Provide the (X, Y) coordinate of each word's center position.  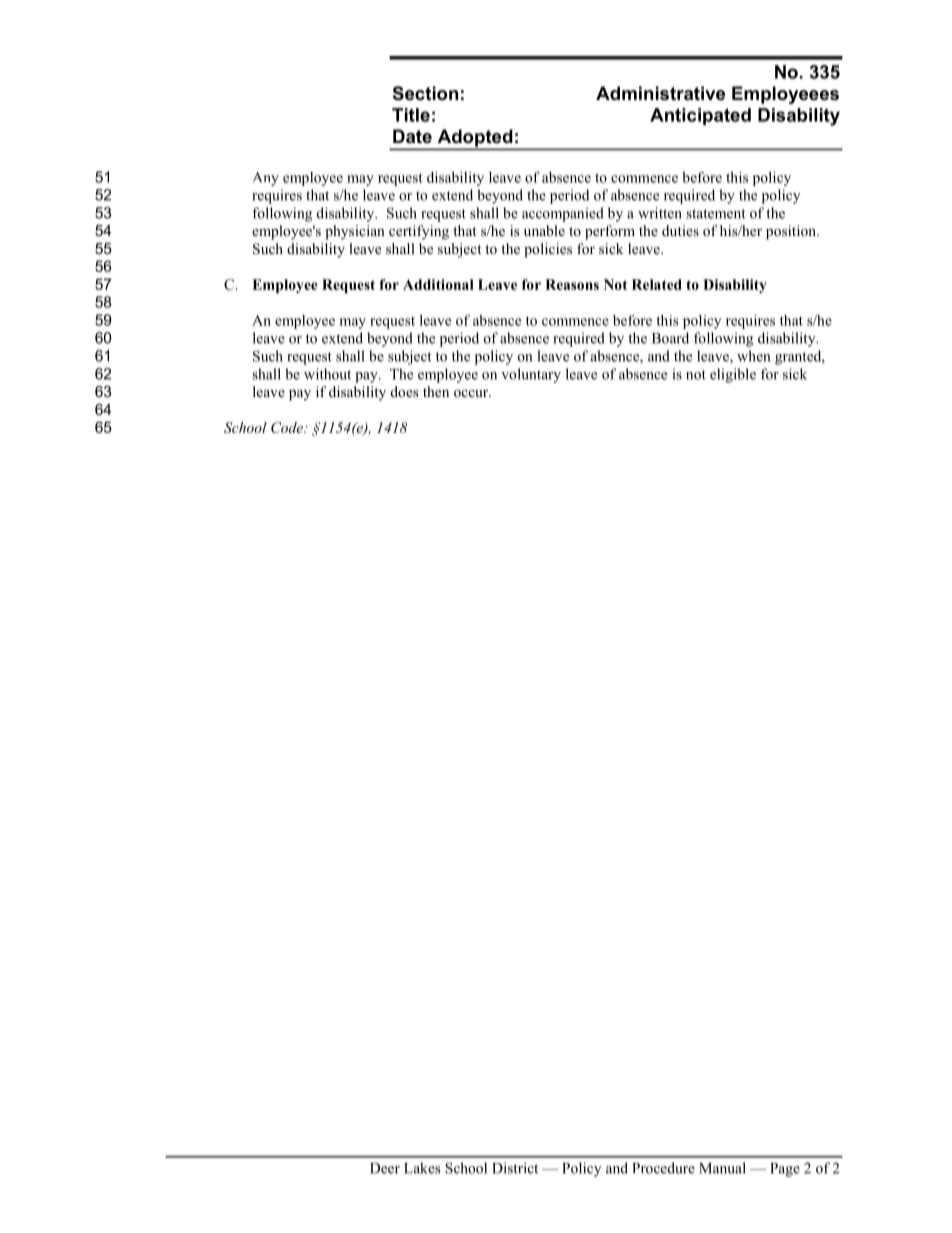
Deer (385, 1168)
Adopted (475, 139)
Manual (722, 1168)
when (753, 356)
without (327, 374)
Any (266, 179)
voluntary (531, 375)
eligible (733, 375)
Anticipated (700, 116)
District (515, 1168)
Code (288, 427)
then (436, 391)
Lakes (422, 1168)
